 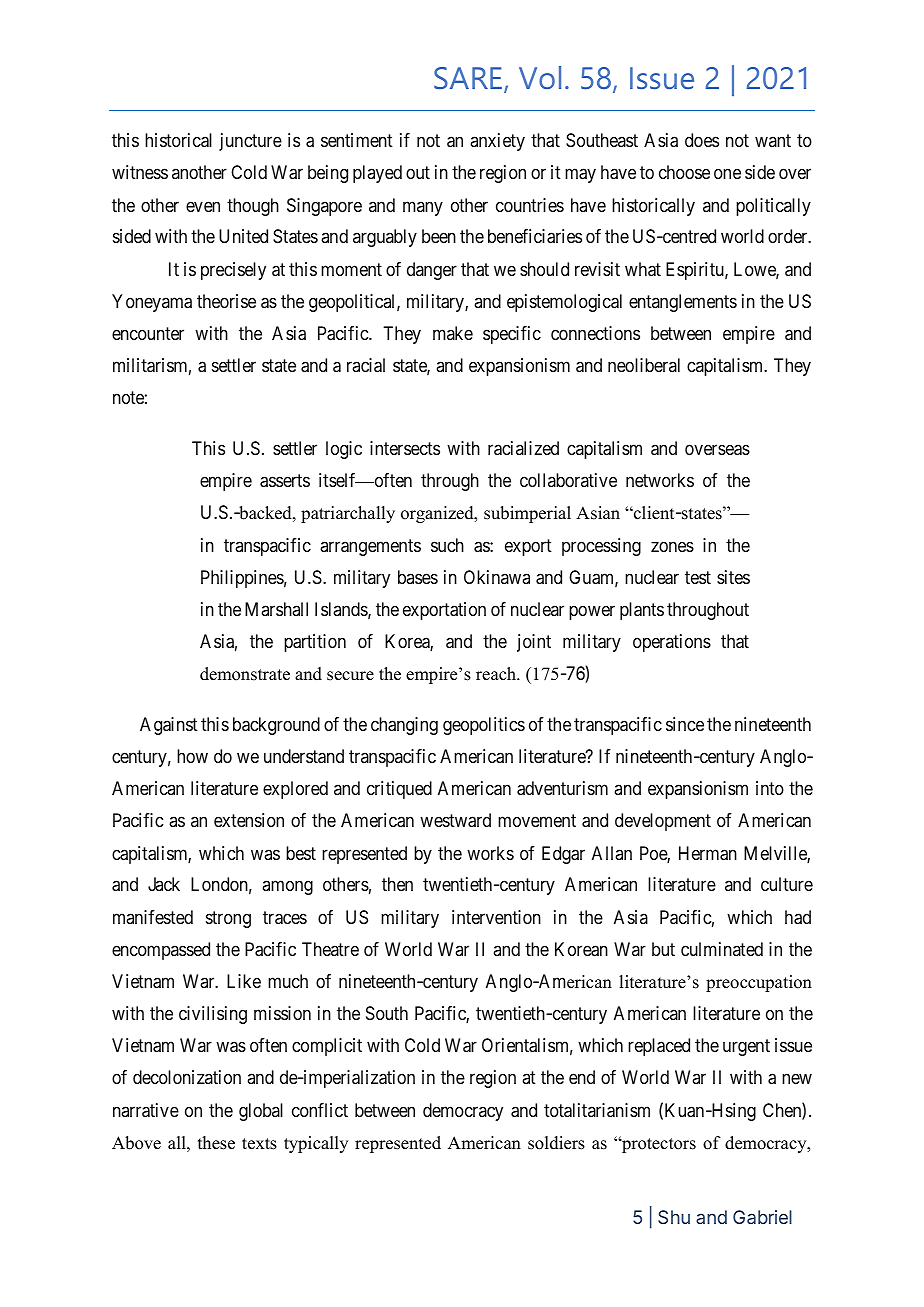 What do you see at coordinates (469, 79) in the screenshot?
I see `SARE` at bounding box center [469, 79].
